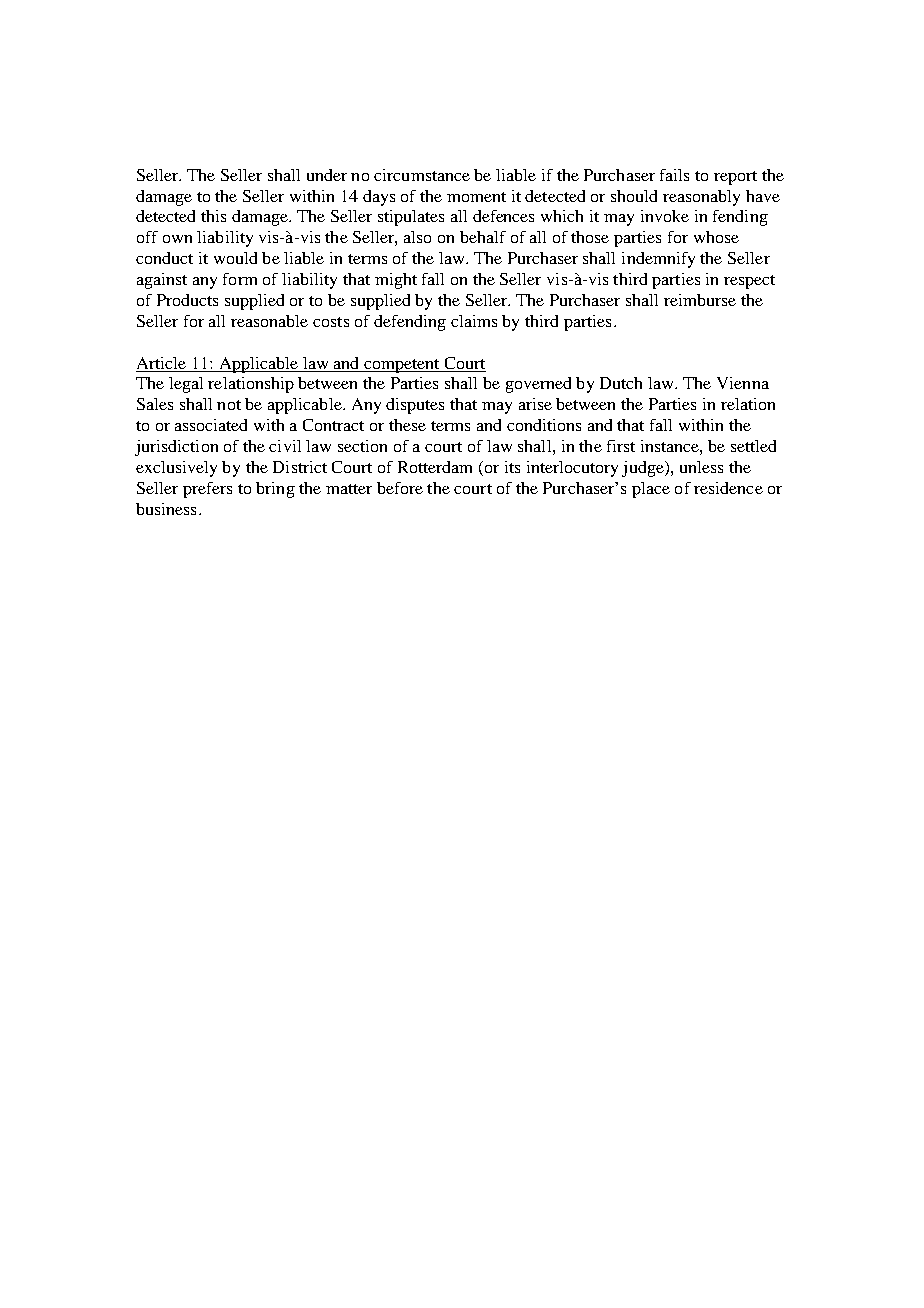 Image resolution: width=924 pixels, height=1308 pixels. I want to click on Vienna, so click(743, 383).
